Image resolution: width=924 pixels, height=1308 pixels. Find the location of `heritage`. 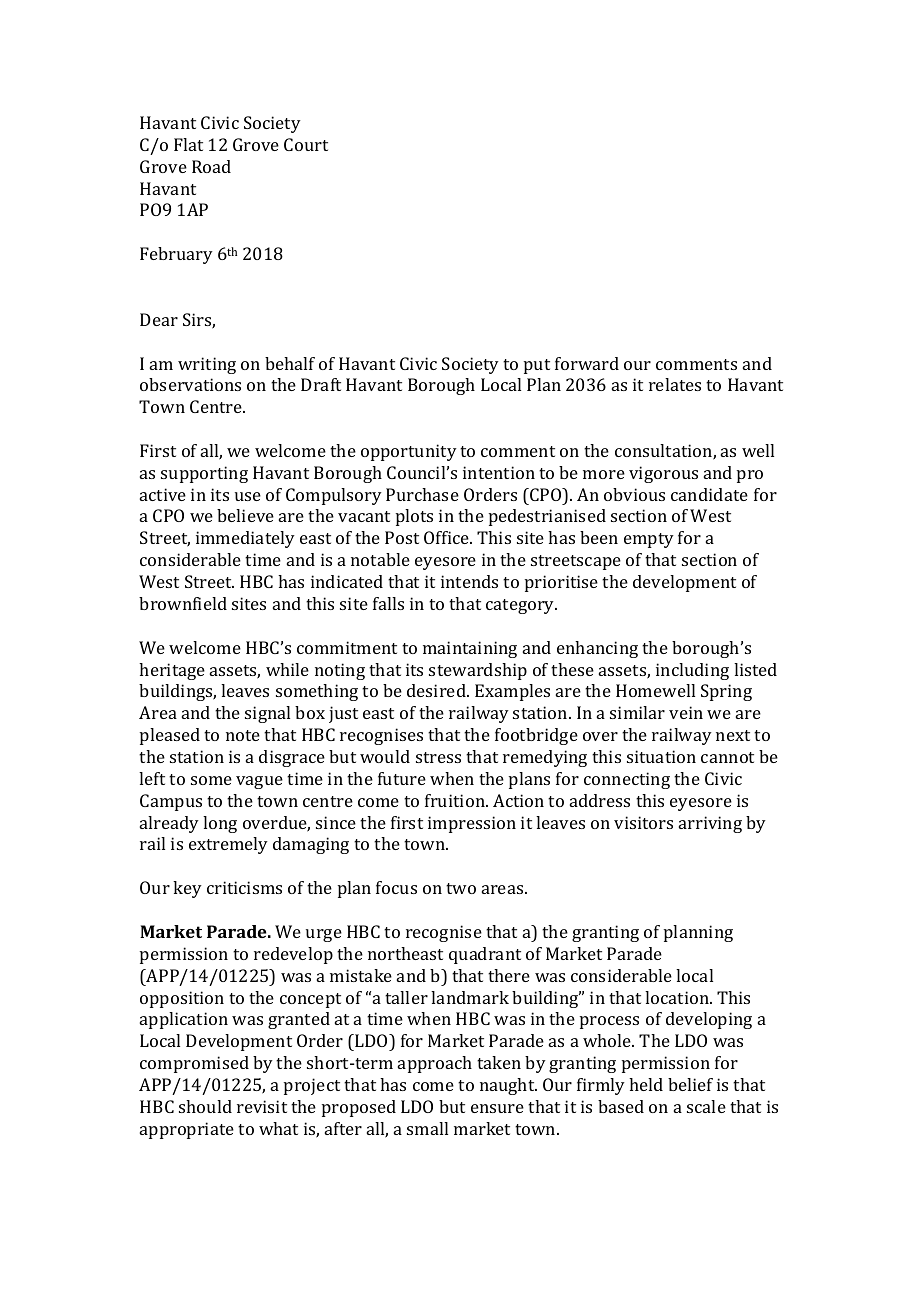

heritage is located at coordinates (172, 671).
